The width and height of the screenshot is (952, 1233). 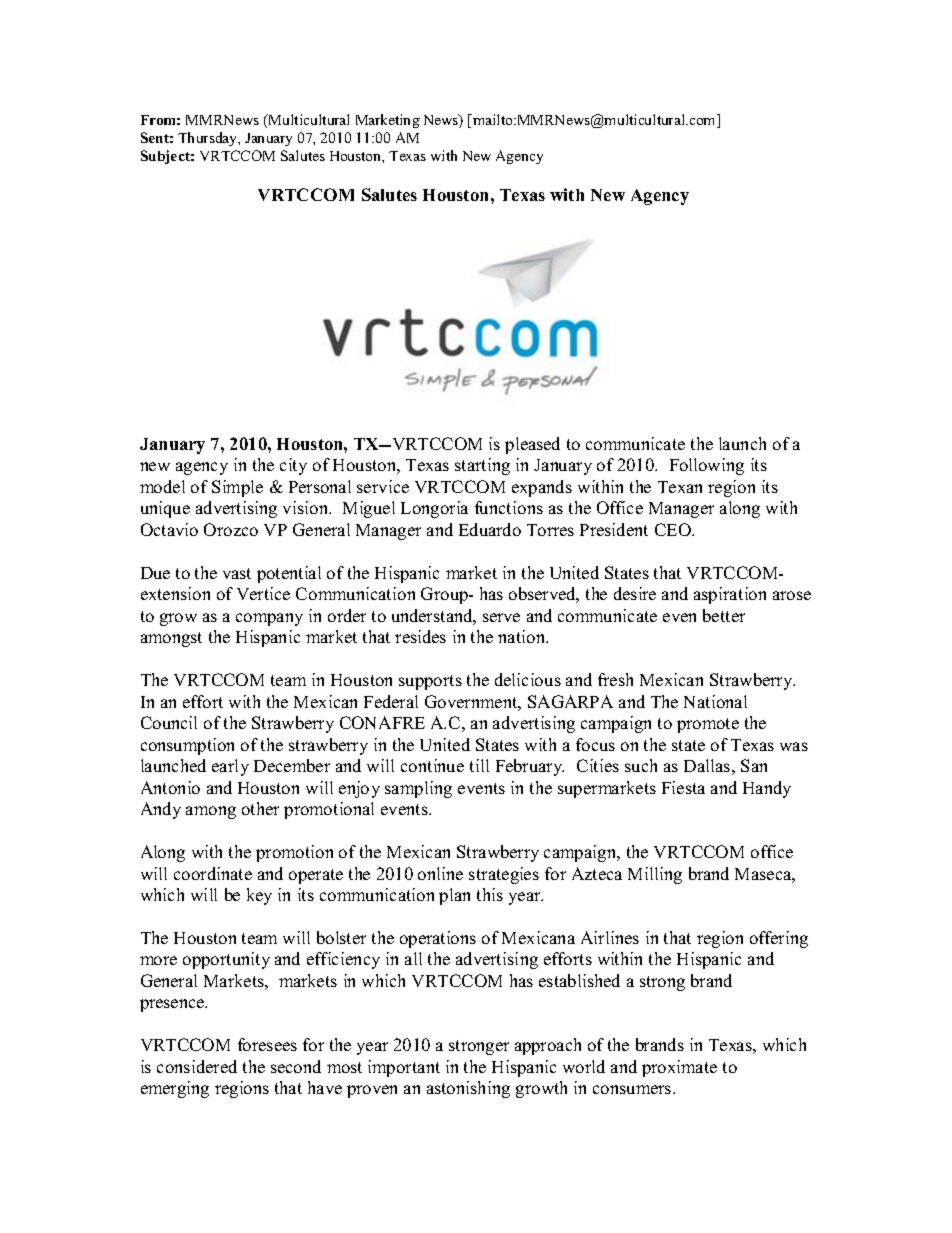 I want to click on Thursday, so click(x=209, y=139).
